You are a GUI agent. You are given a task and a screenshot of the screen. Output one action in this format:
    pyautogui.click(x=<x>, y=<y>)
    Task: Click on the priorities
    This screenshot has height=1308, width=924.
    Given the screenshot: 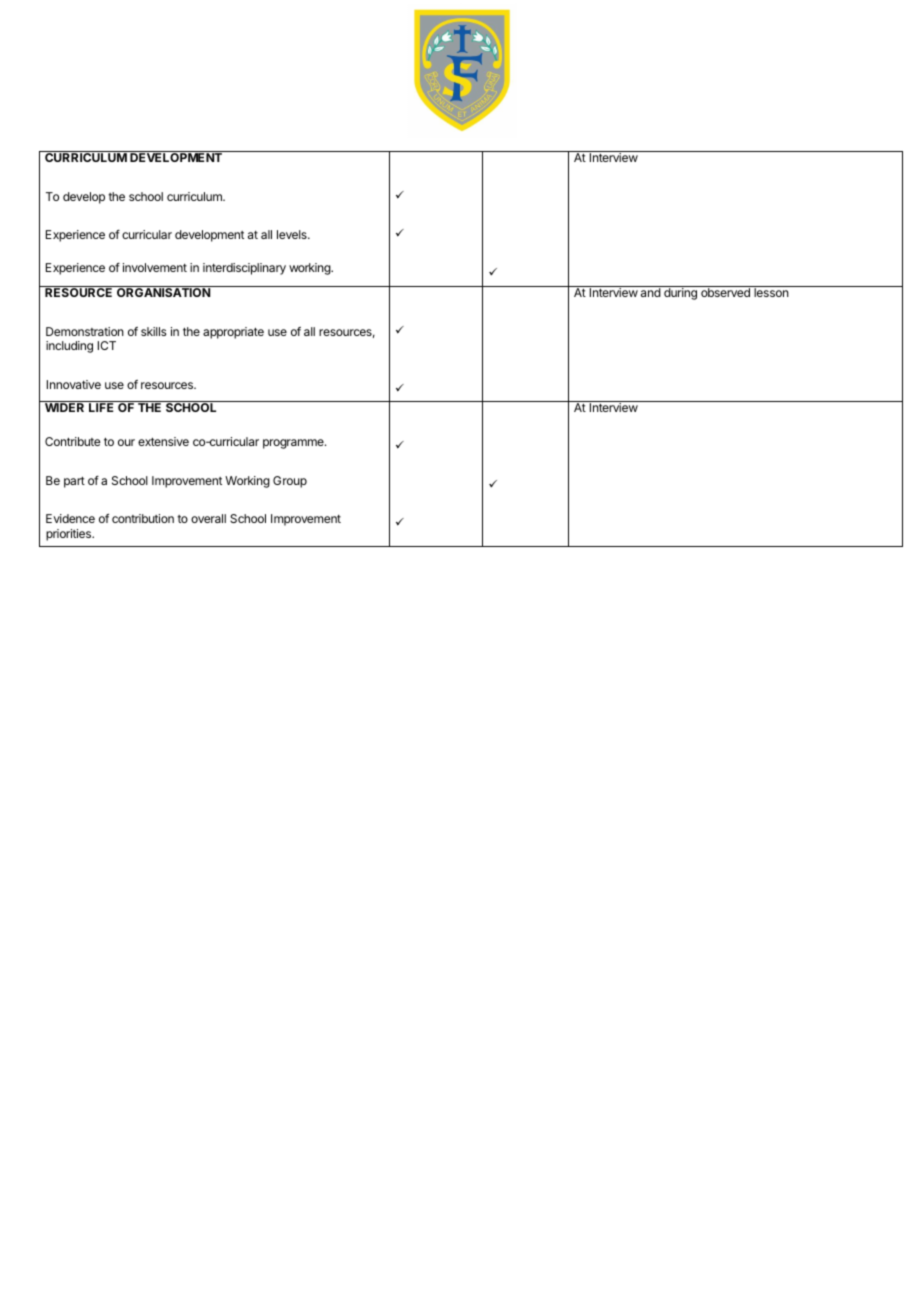 What is the action you would take?
    pyautogui.click(x=70, y=535)
